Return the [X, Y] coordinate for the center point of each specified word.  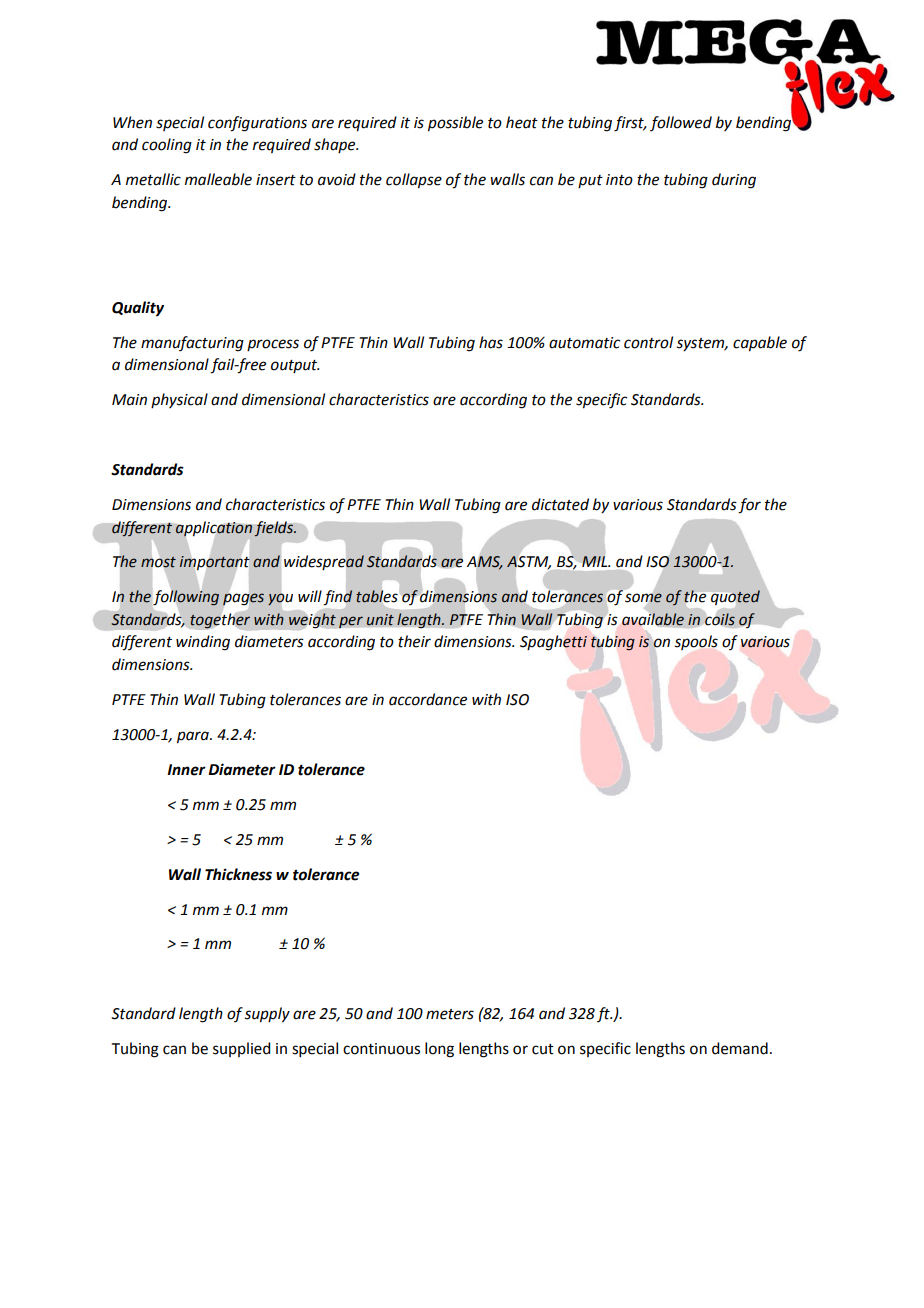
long [439, 1050]
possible [455, 124]
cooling [167, 146]
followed [681, 123]
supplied [241, 1049]
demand [740, 1048]
